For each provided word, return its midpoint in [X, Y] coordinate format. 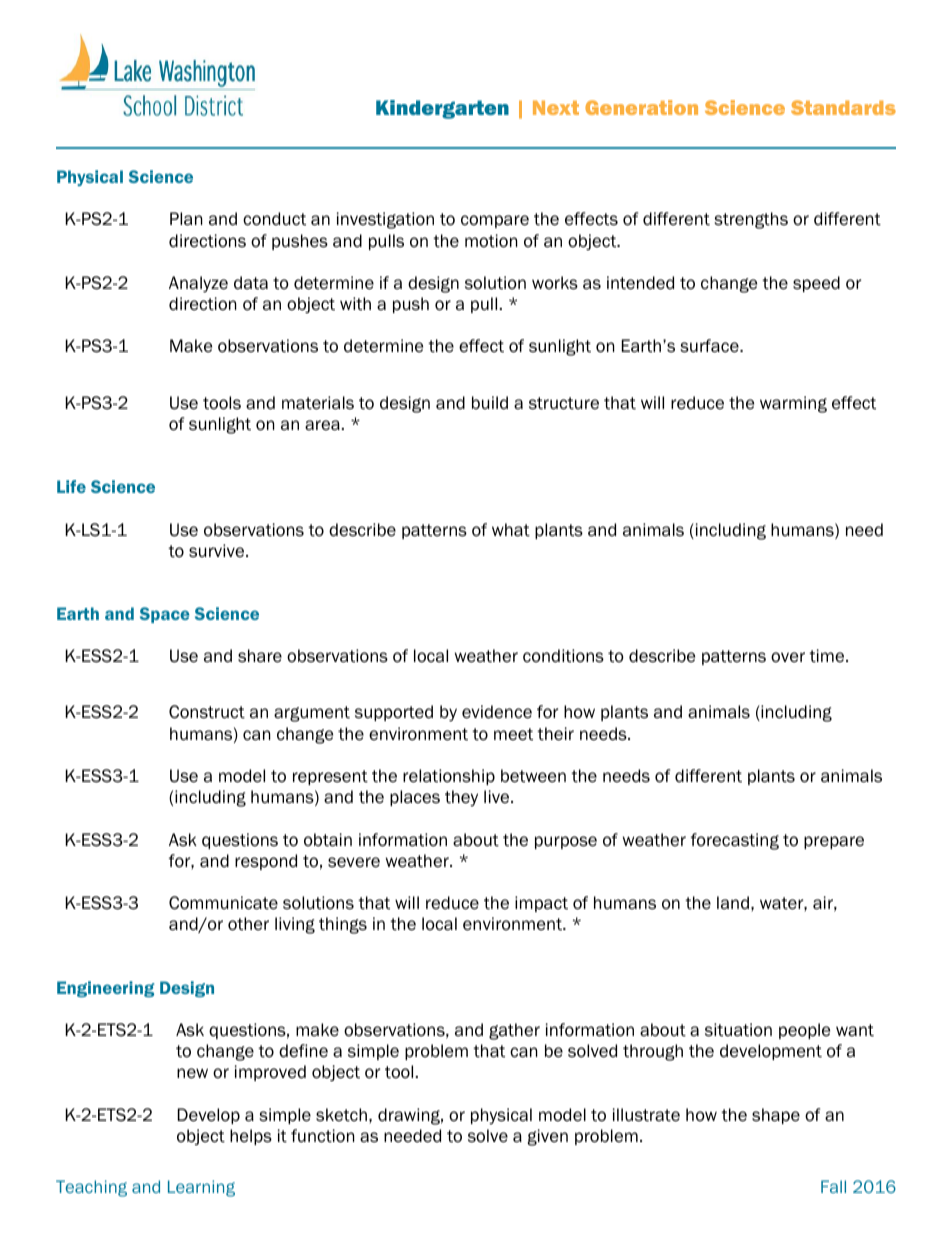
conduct [274, 219]
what [511, 530]
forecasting [735, 841]
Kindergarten [442, 109]
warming [793, 404]
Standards [843, 107]
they [461, 798]
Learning [201, 1188]
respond [266, 862]
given [548, 1137]
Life [71, 486]
